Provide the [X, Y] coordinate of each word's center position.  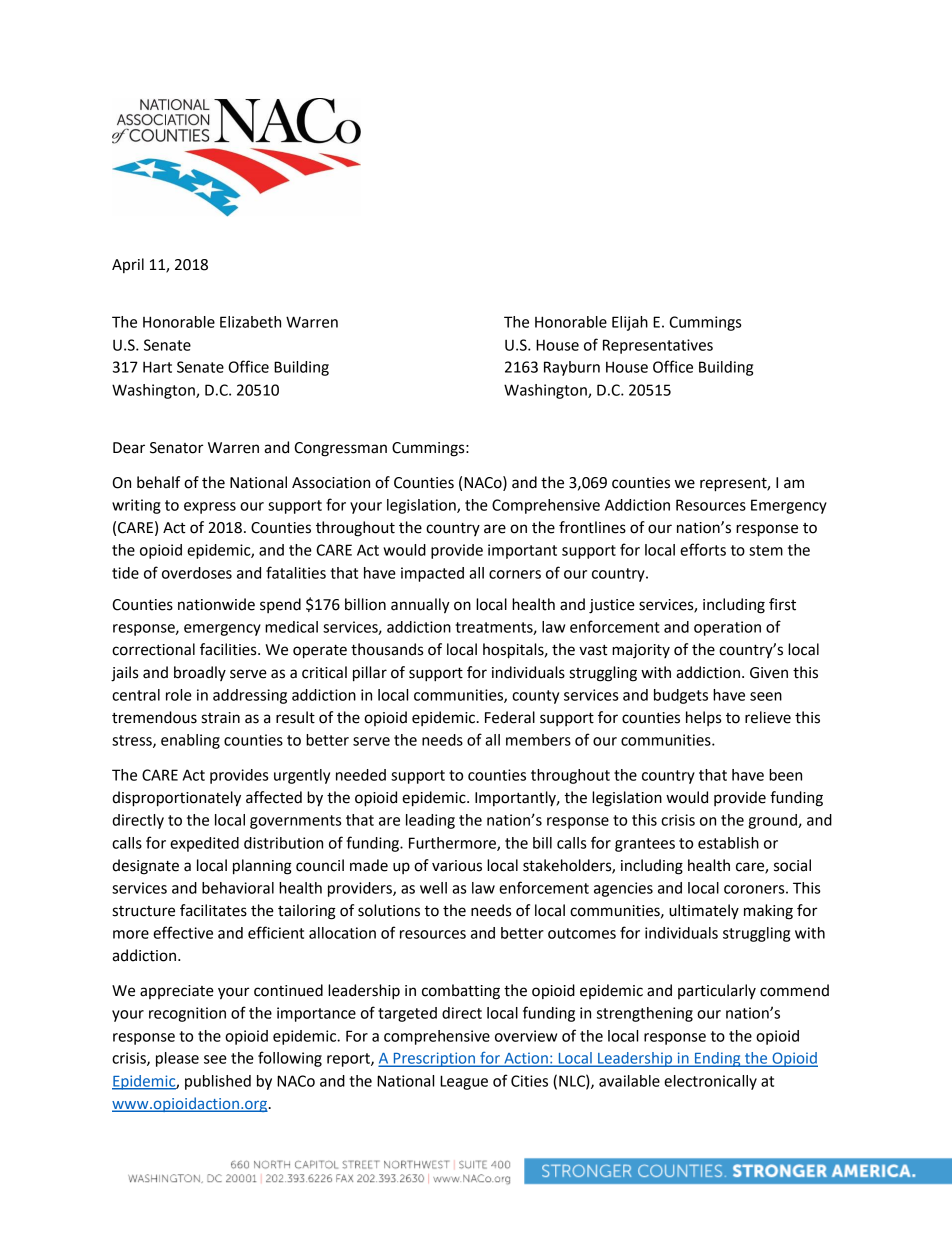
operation [727, 628]
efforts [703, 549]
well [433, 888]
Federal [510, 717]
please [177, 1059]
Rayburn [572, 368]
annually [420, 606]
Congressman [340, 449]
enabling [190, 741]
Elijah [630, 323]
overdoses [197, 573]
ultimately [704, 911]
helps [703, 718]
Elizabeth [250, 322]
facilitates [213, 910]
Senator [177, 448]
